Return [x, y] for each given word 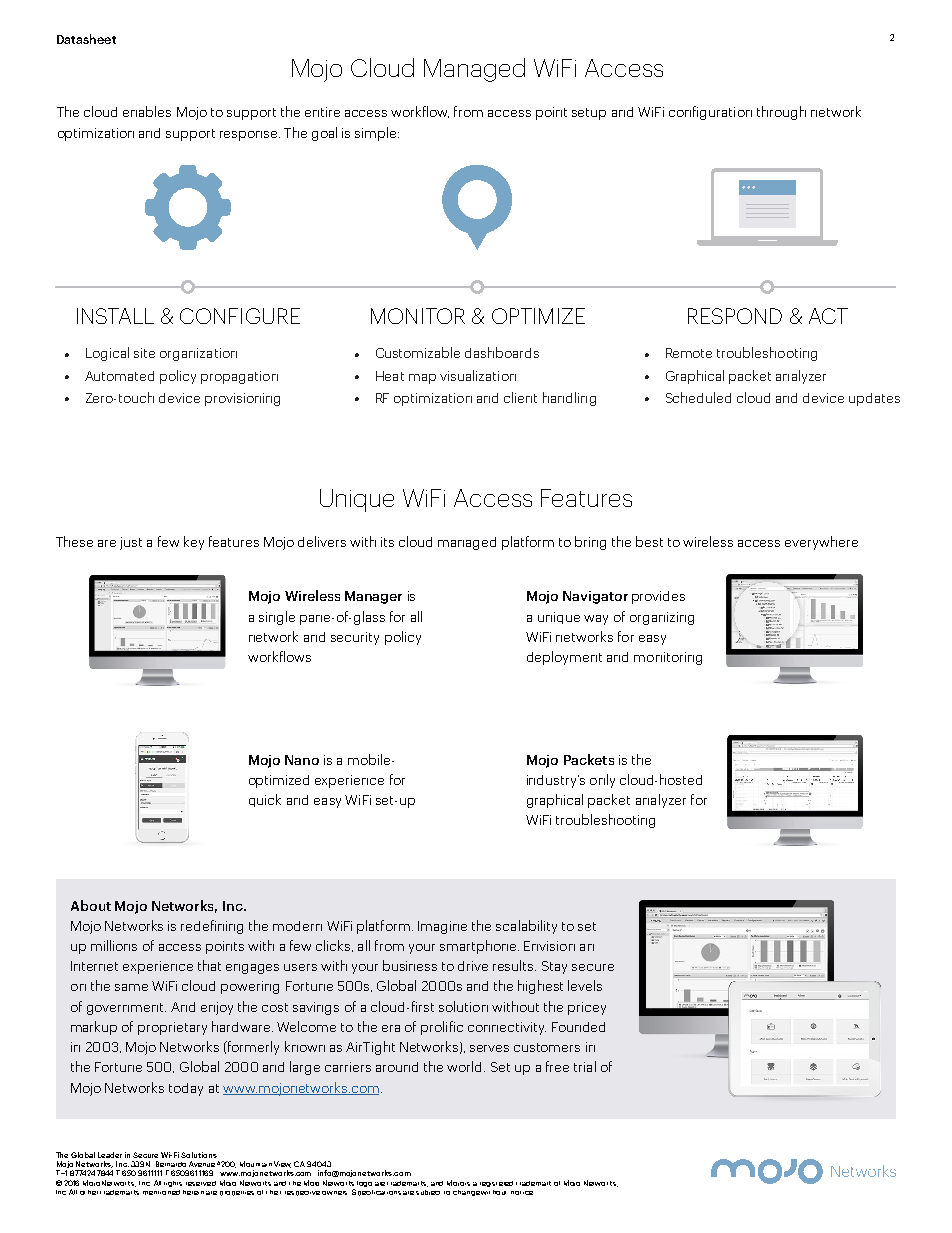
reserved [201, 1183]
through [781, 113]
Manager [373, 597]
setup [589, 114]
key [194, 543]
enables [147, 111]
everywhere [821, 543]
